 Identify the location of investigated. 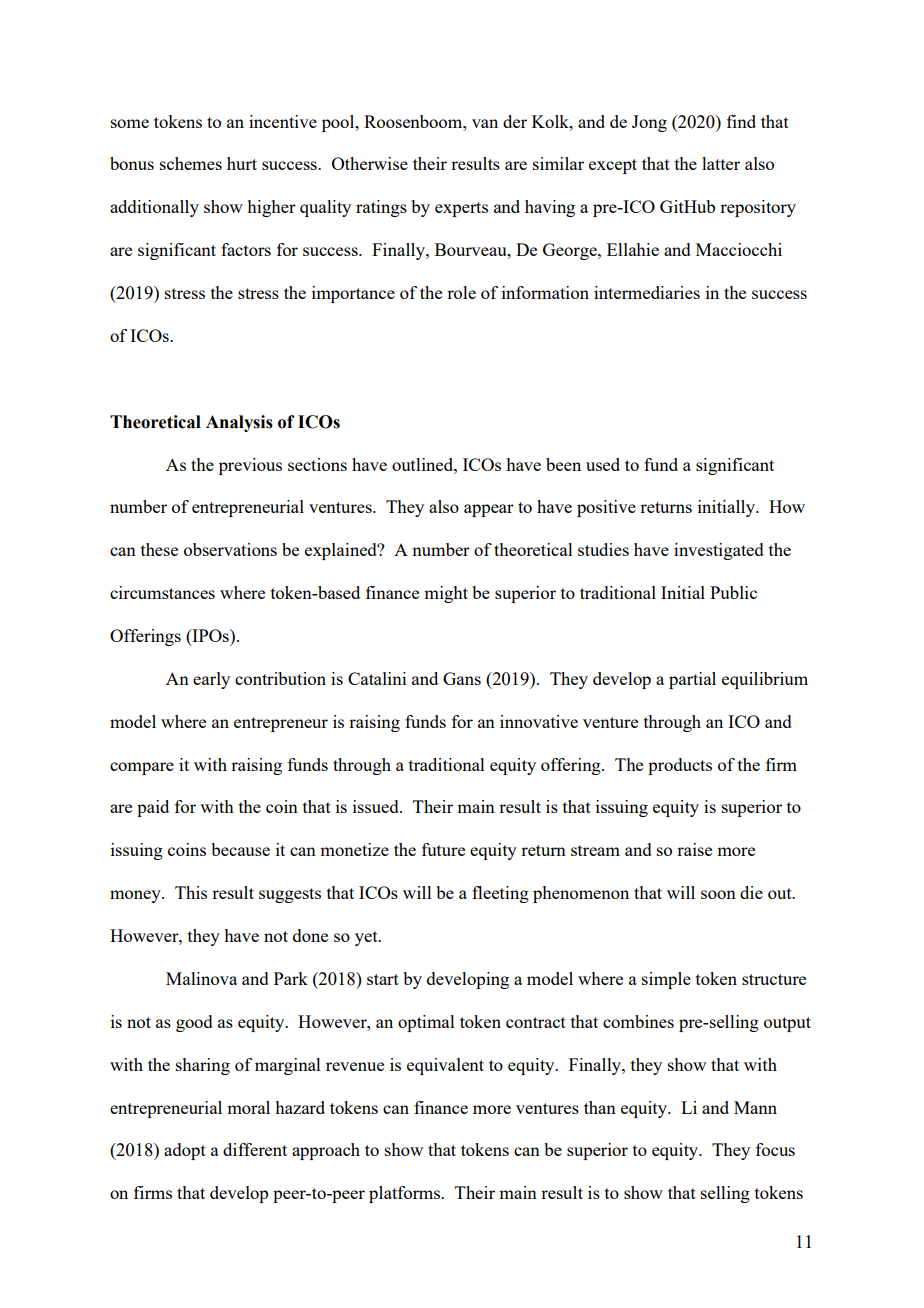
(719, 551).
